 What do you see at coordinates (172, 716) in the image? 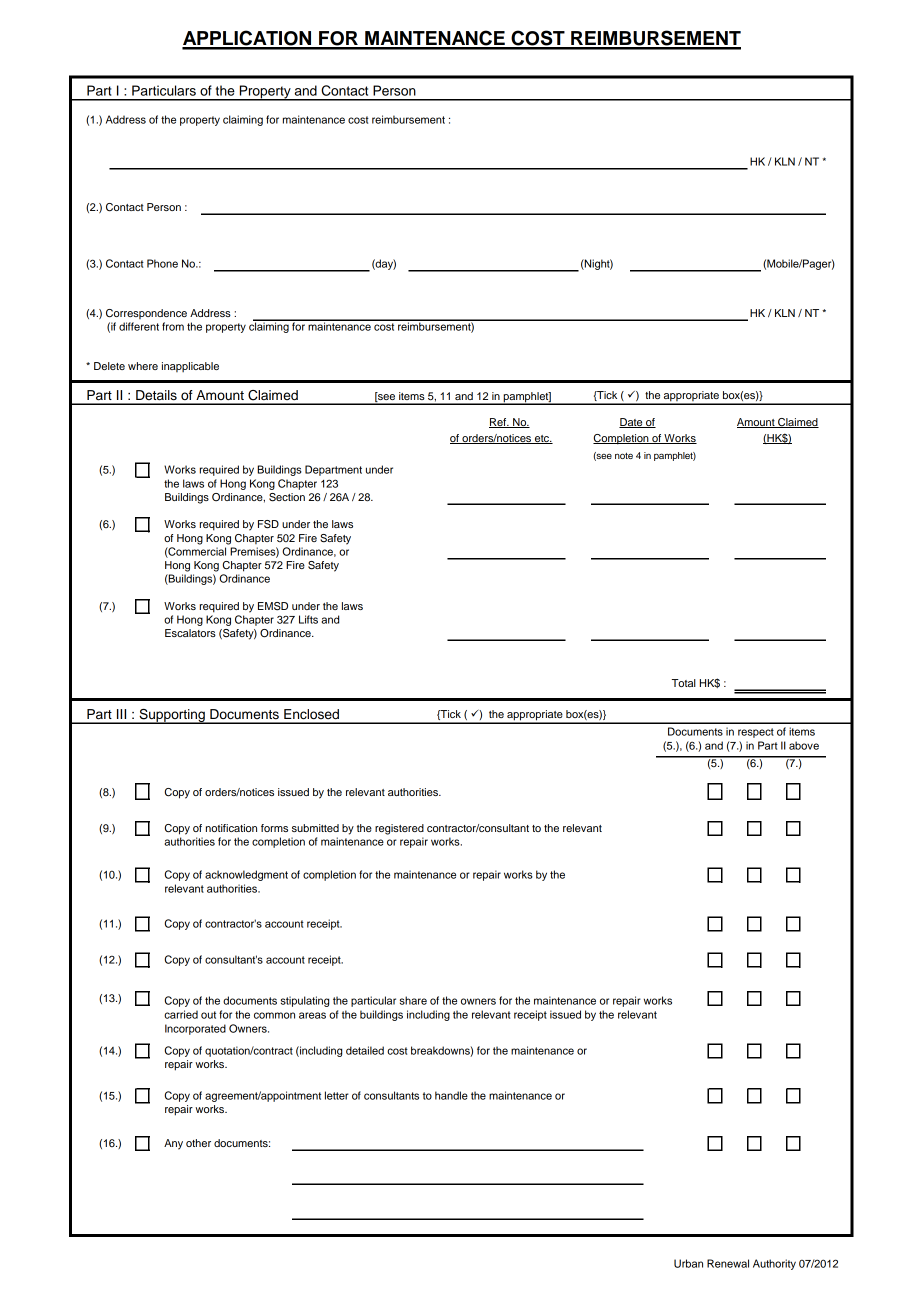
I see `Supporting` at bounding box center [172, 716].
